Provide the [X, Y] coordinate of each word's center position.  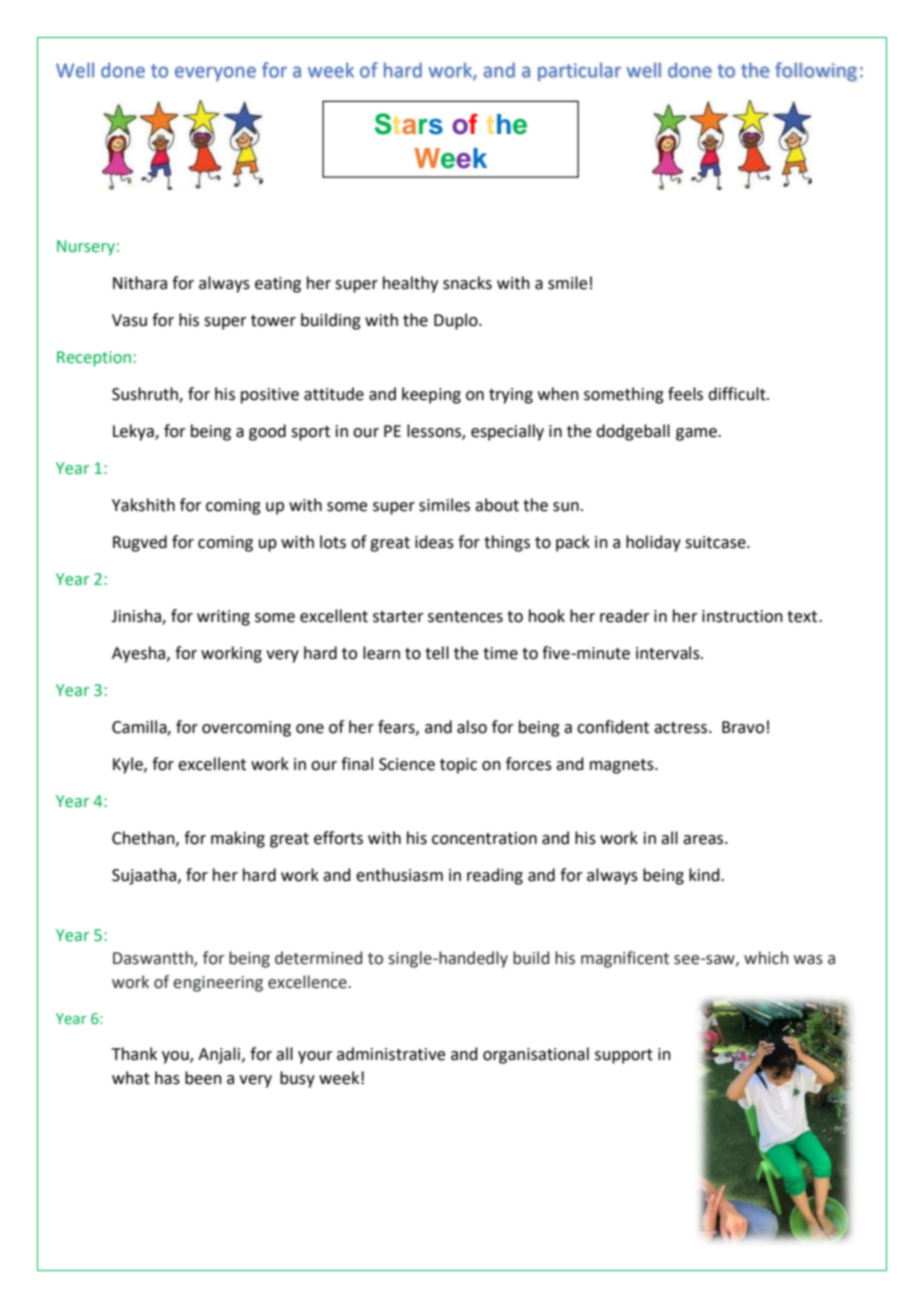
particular [579, 71]
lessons [435, 432]
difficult [738, 394]
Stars [409, 124]
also [472, 727]
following [816, 72]
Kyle [129, 765]
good [267, 432]
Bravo [743, 727]
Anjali [220, 1055]
